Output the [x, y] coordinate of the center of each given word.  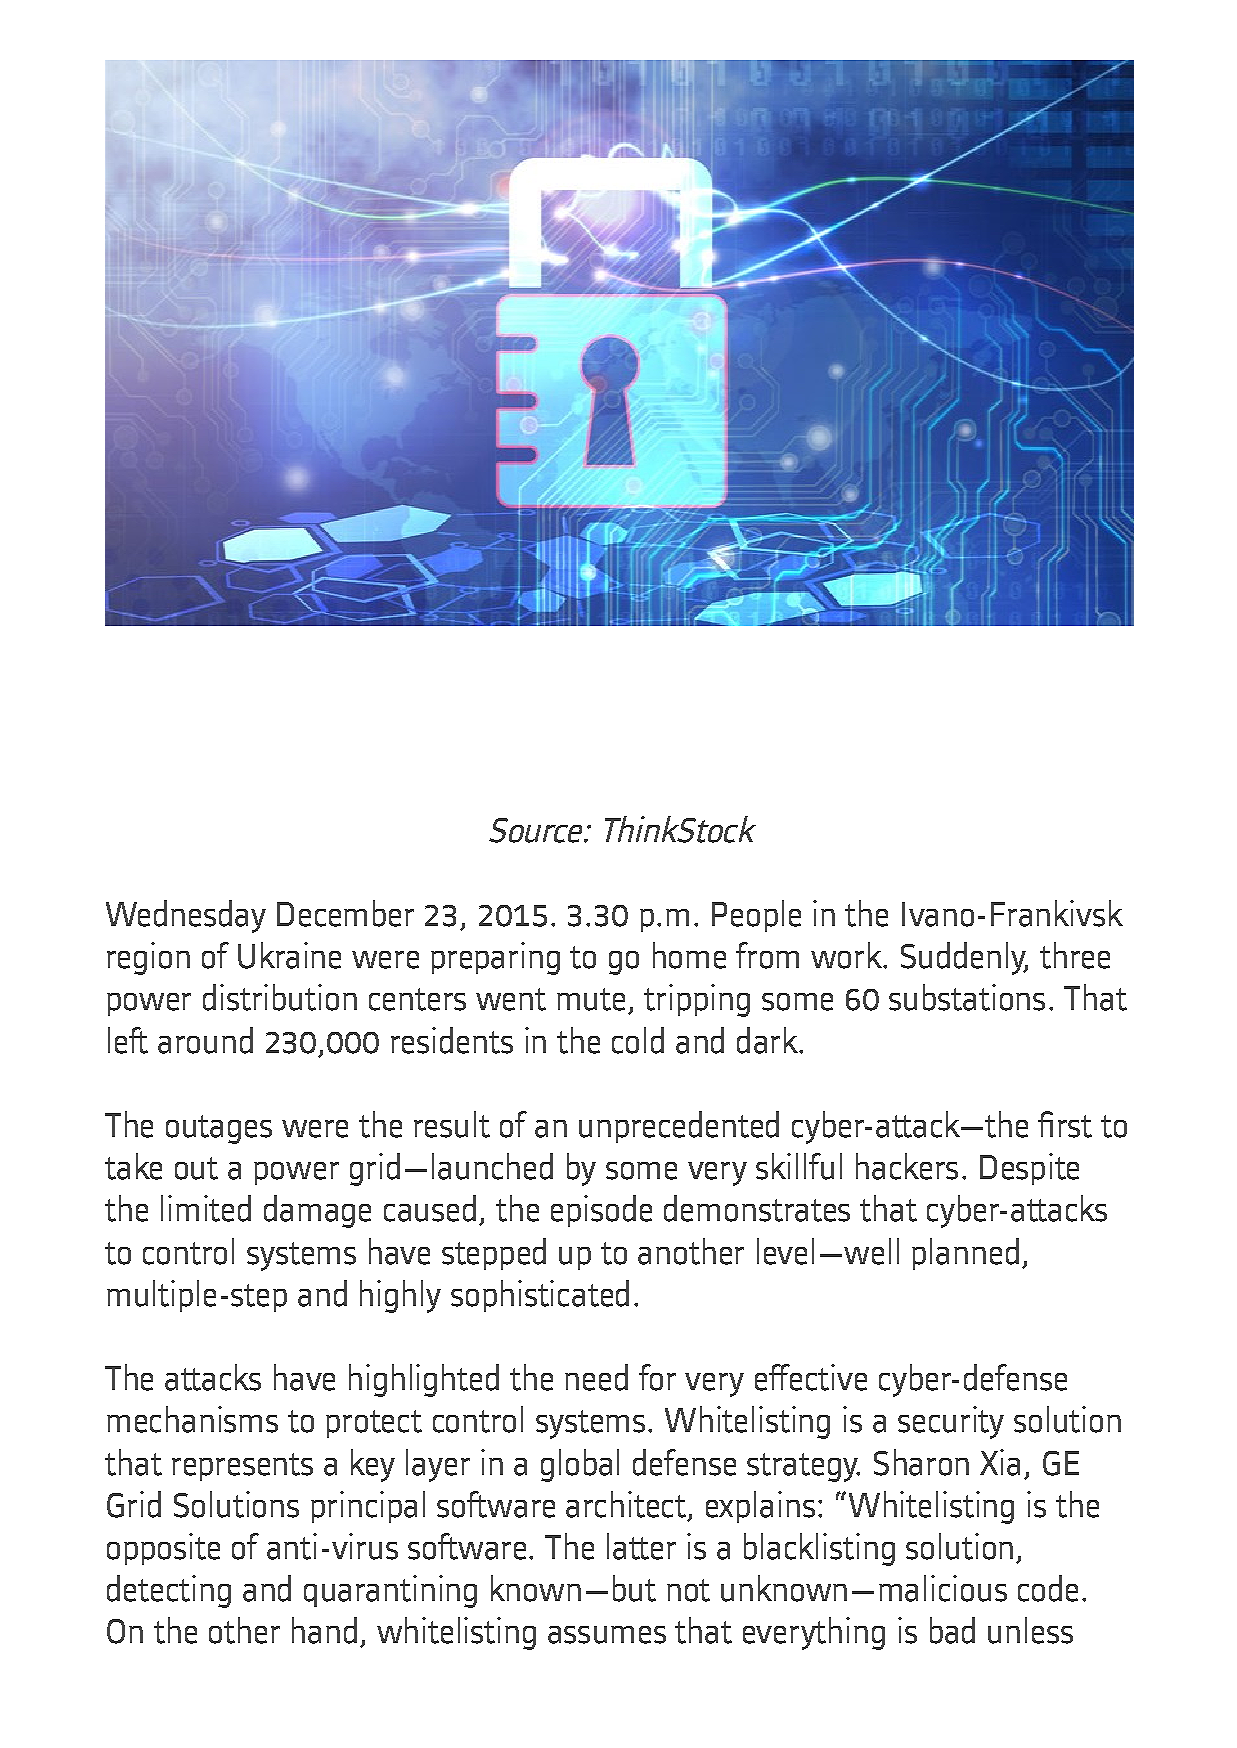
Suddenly [964, 958]
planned [965, 1254]
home [689, 955]
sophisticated [540, 1296]
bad [952, 1630]
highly [400, 1296]
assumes [607, 1635]
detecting [169, 1591]
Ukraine [289, 955]
